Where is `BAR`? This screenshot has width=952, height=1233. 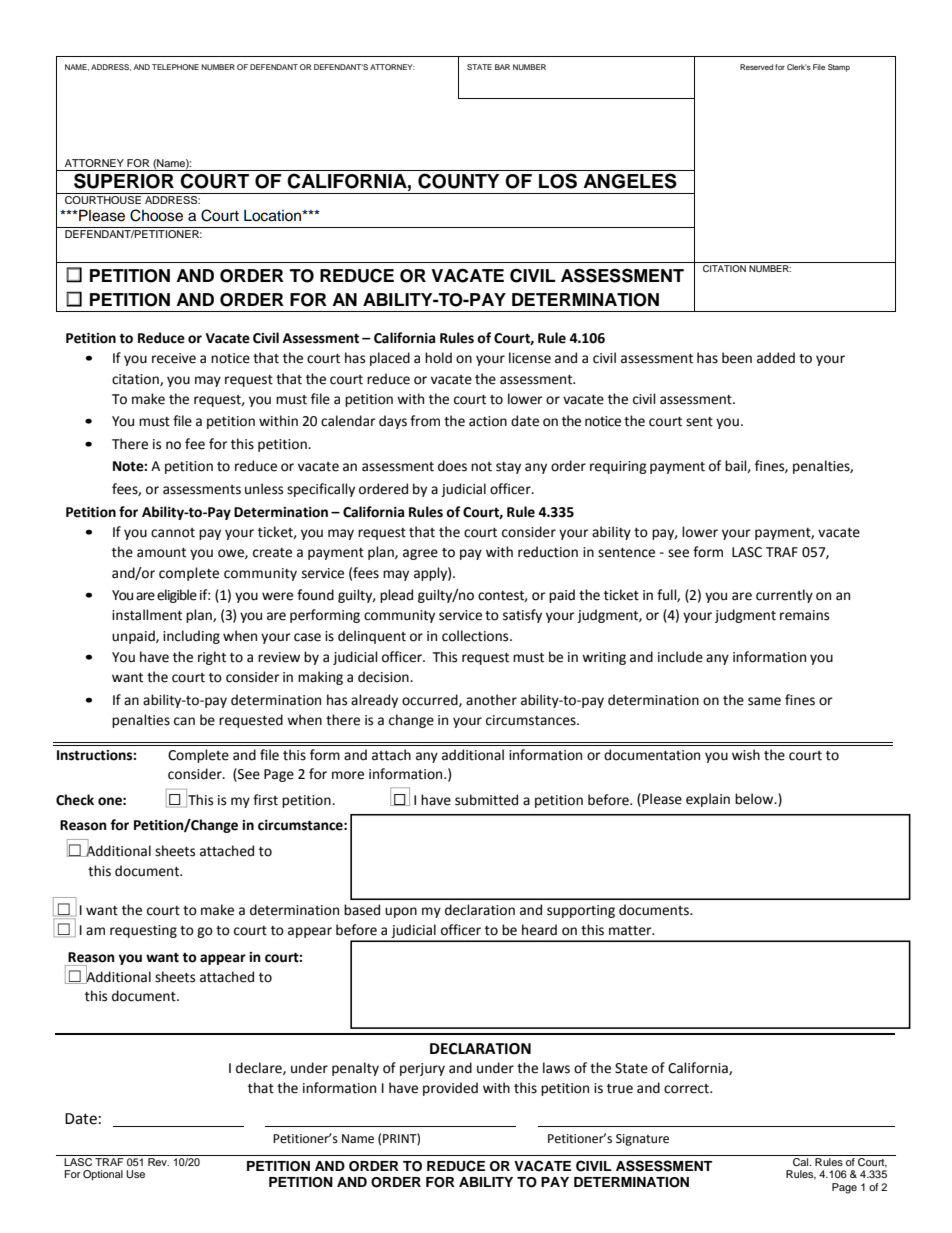
BAR is located at coordinates (502, 67).
